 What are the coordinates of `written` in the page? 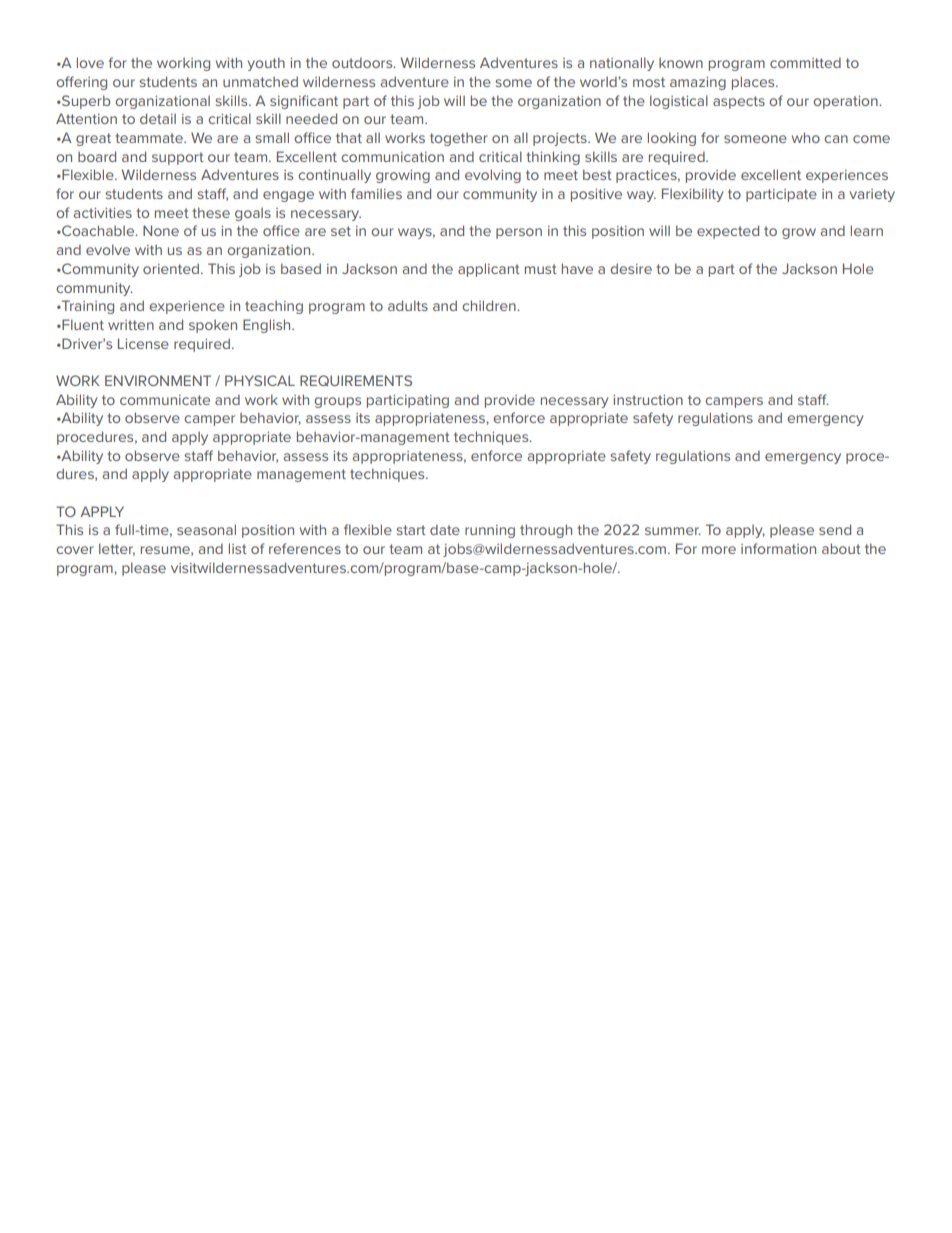 It's located at (131, 325).
